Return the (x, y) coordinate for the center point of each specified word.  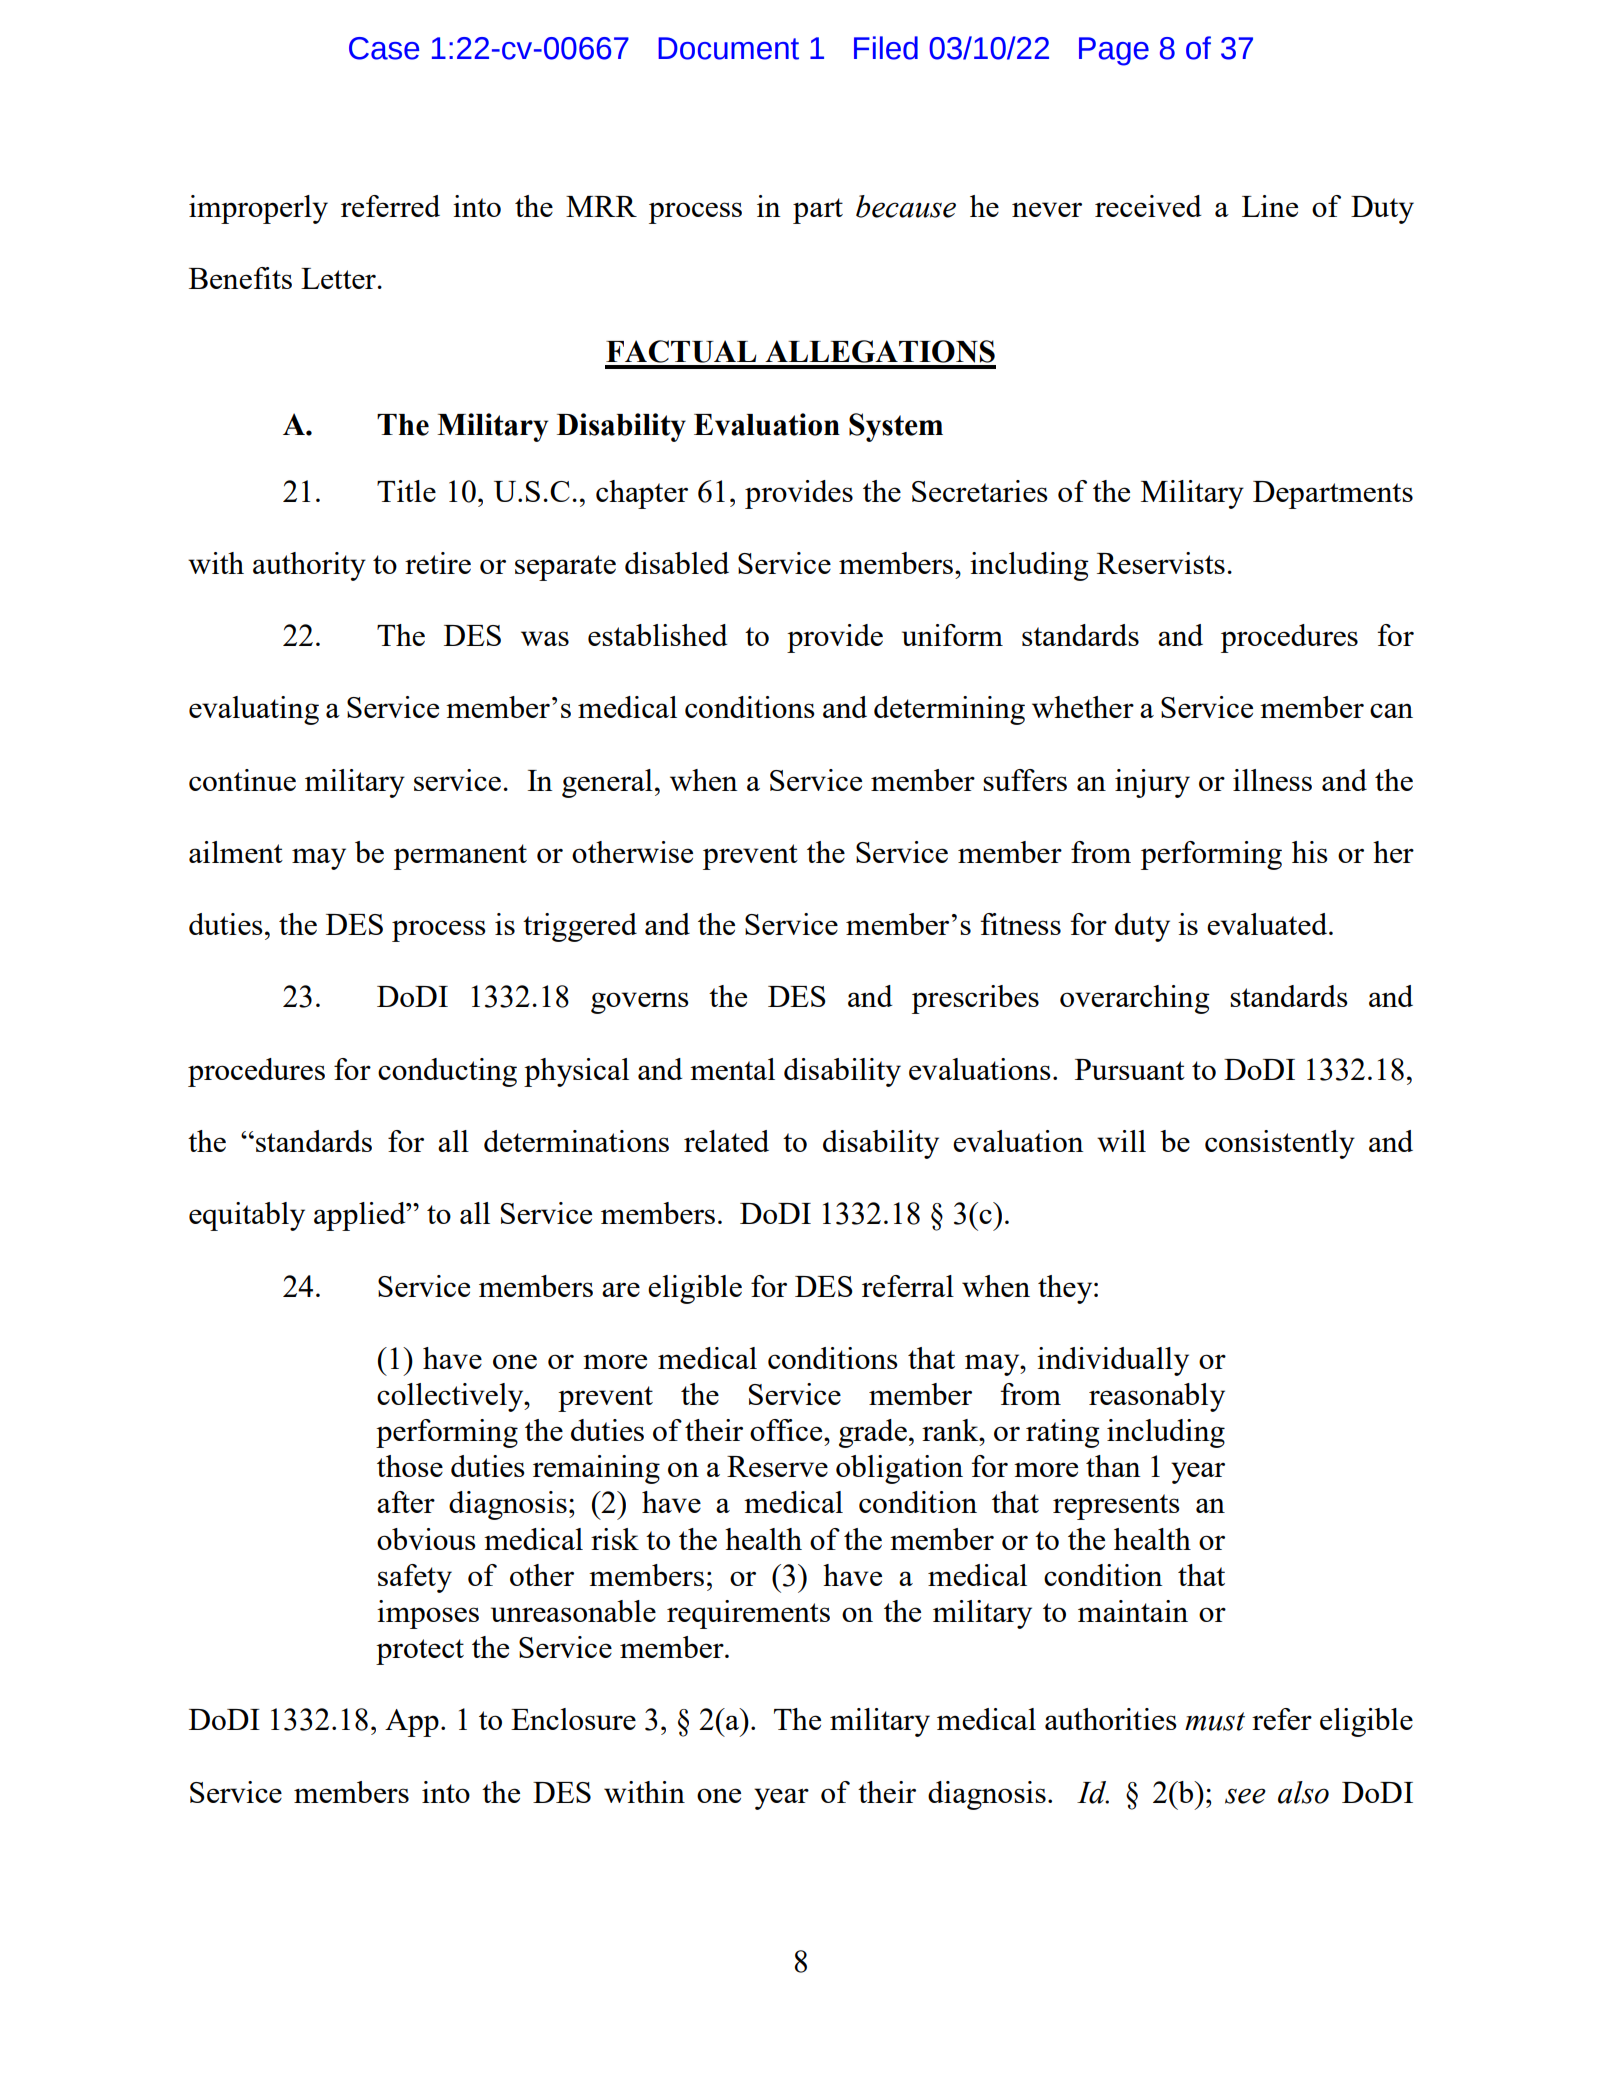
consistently (1280, 1144)
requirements (748, 1614)
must (1215, 1721)
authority (309, 566)
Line (1270, 206)
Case (384, 48)
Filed (886, 48)
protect (420, 1652)
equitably (247, 1216)
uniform (952, 635)
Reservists (1161, 563)
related (726, 1141)
